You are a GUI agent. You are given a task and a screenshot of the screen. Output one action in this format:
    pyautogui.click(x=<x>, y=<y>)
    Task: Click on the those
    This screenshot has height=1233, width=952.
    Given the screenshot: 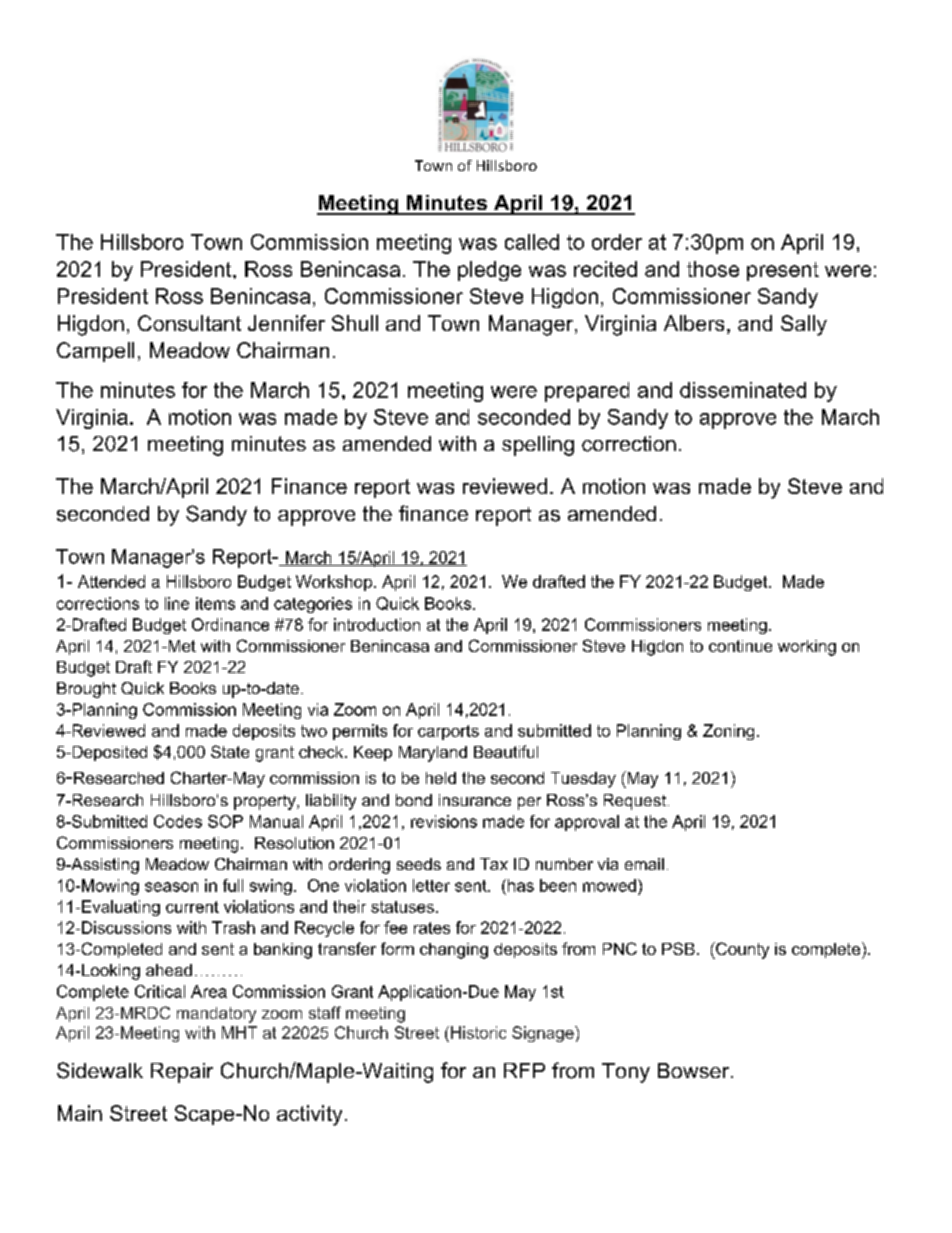 What is the action you would take?
    pyautogui.click(x=713, y=269)
